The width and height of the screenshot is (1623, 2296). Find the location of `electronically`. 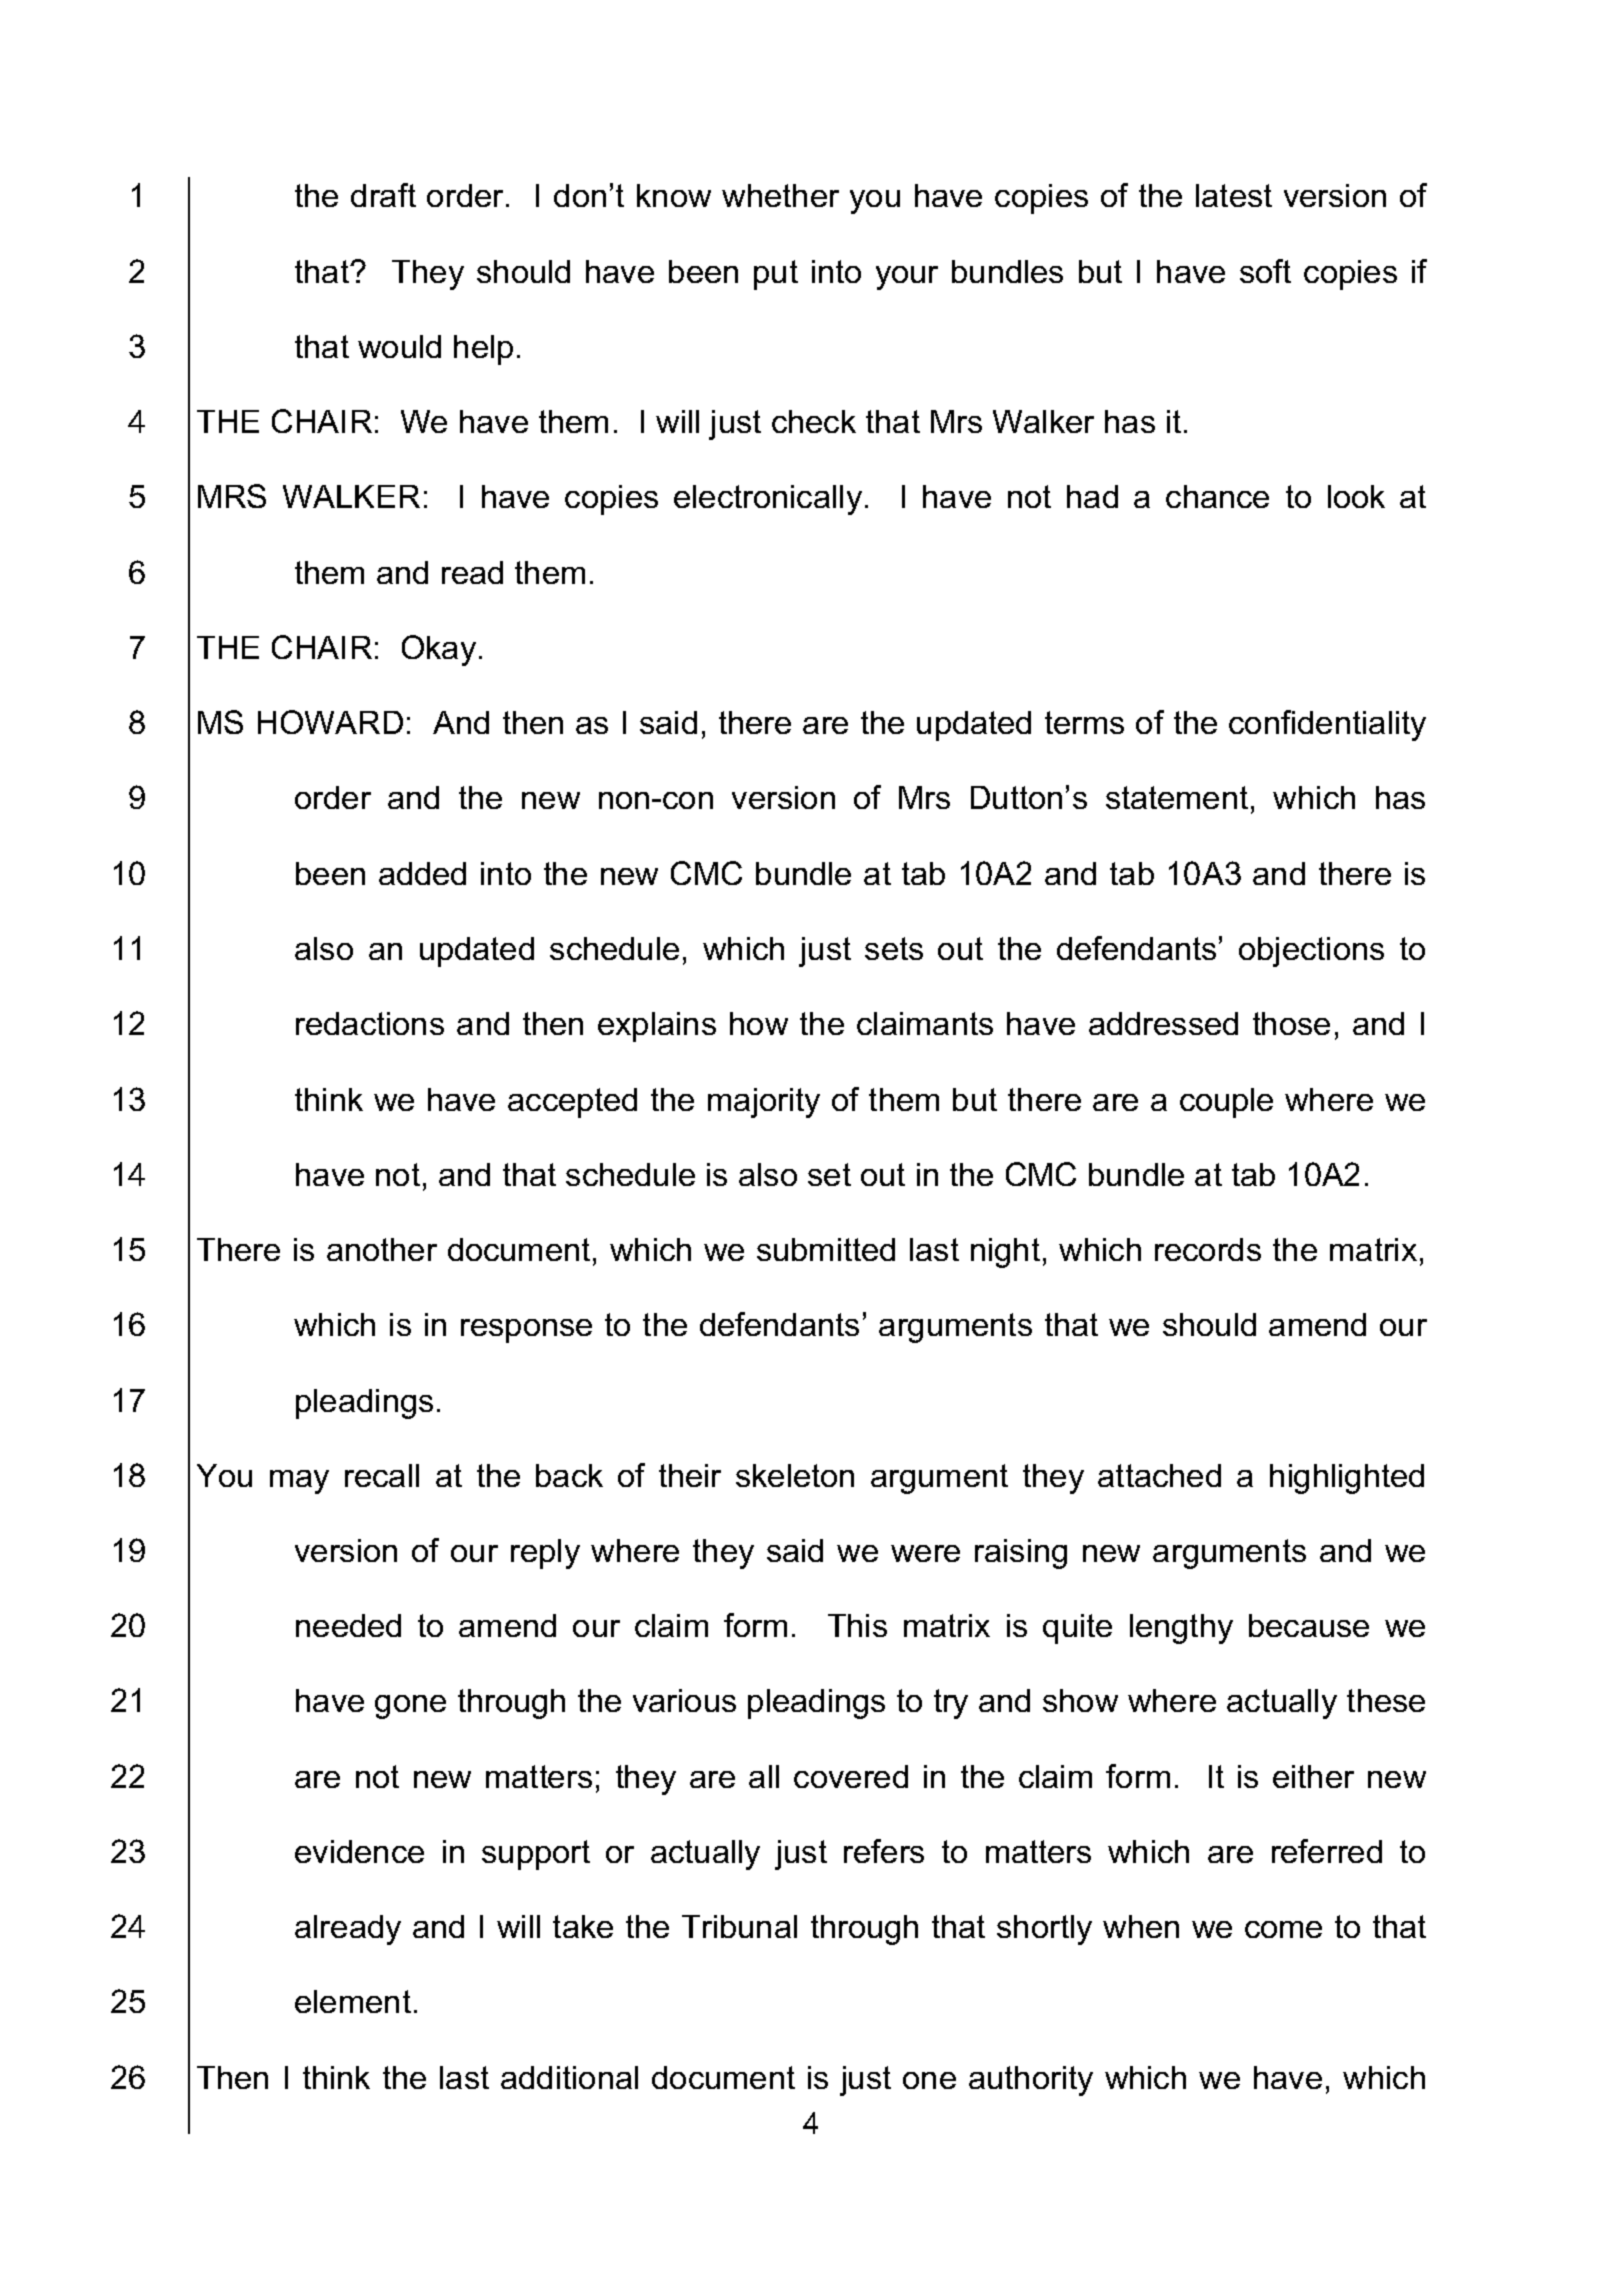

electronically is located at coordinates (768, 500).
